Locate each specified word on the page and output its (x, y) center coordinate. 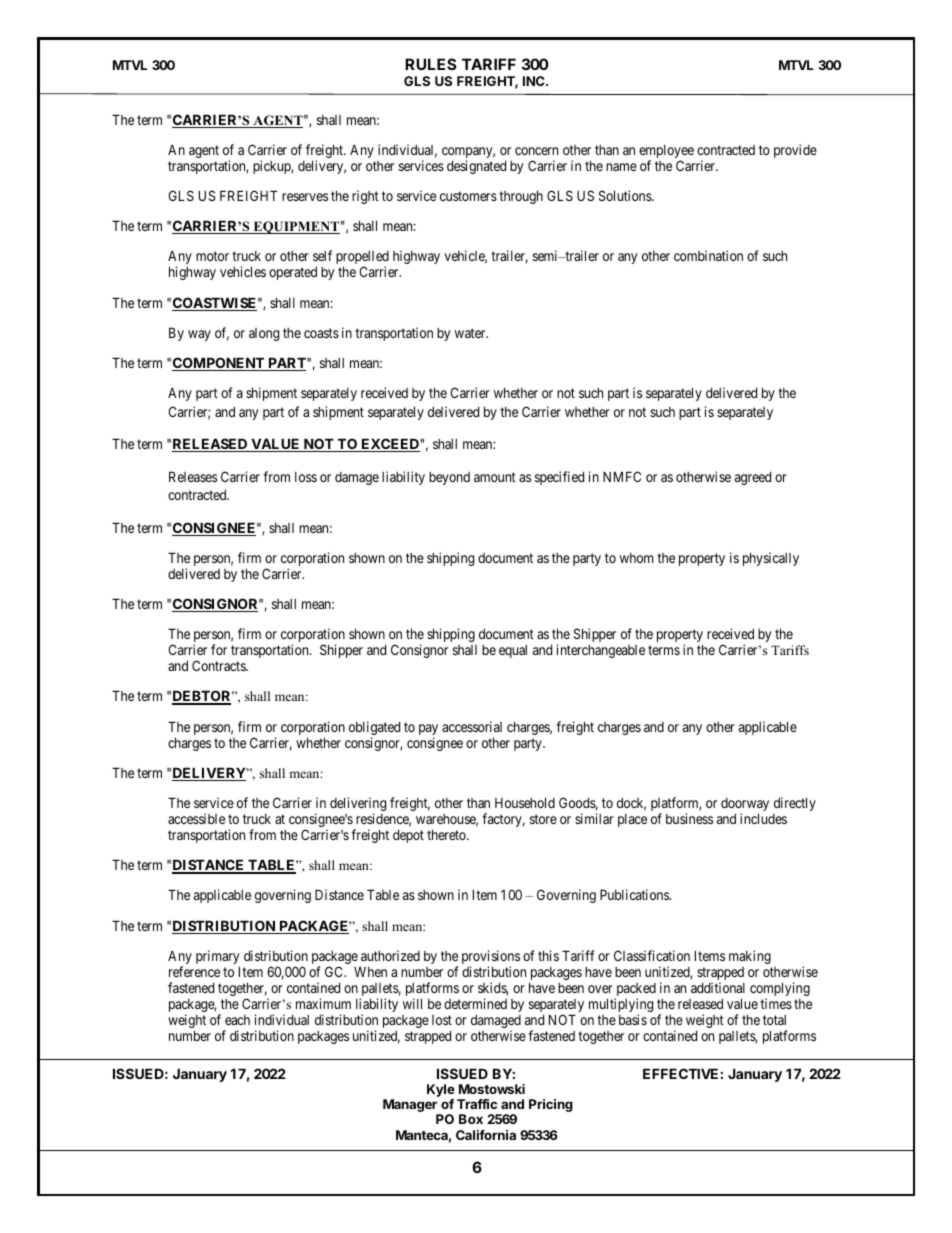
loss (306, 477)
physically (771, 559)
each (237, 1020)
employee (666, 153)
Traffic (477, 1104)
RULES (430, 64)
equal (513, 651)
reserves (305, 197)
